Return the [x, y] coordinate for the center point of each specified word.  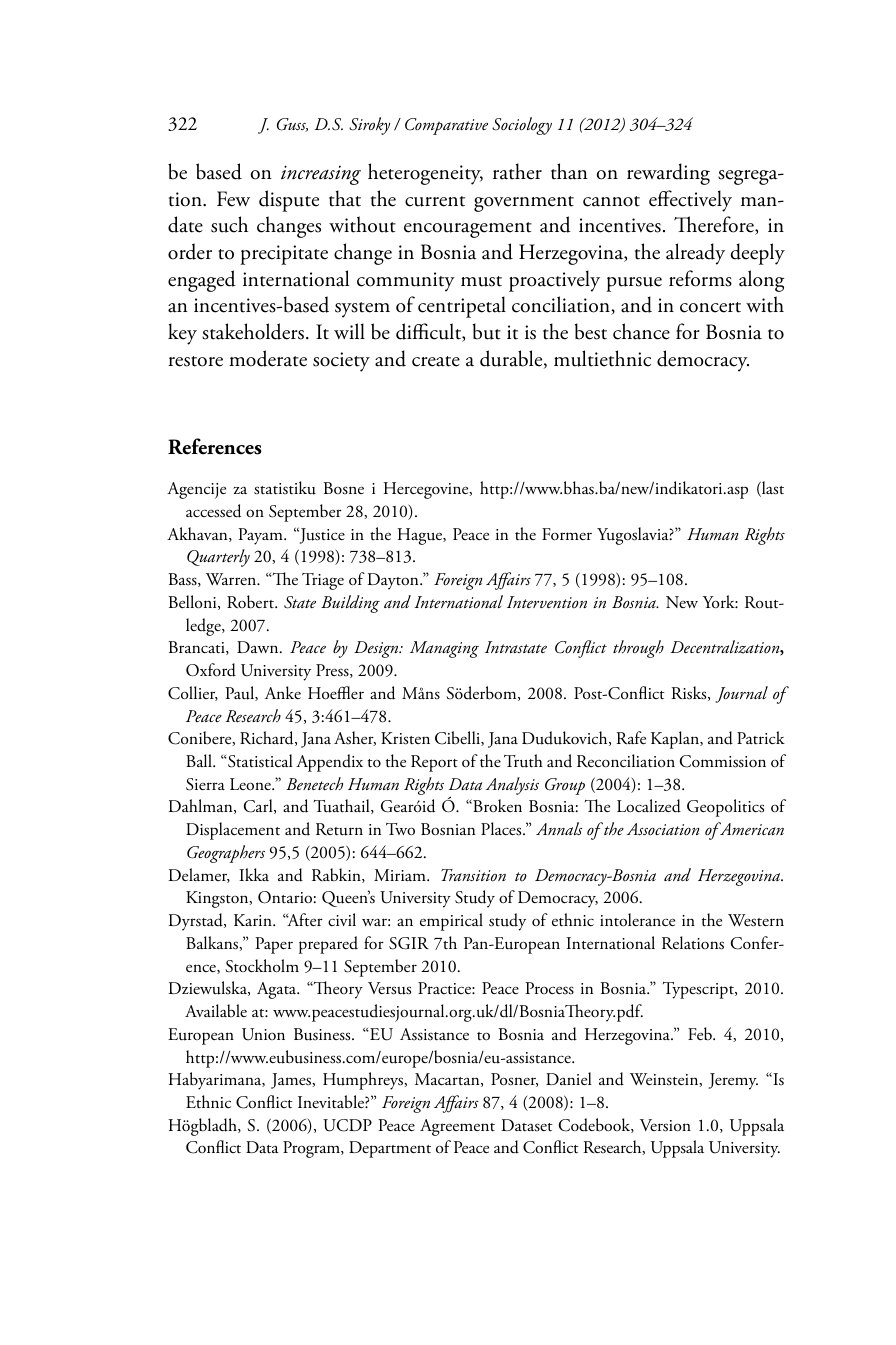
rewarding [668, 174]
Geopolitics [725, 808]
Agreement [457, 1127]
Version [665, 1125]
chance [641, 331]
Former [567, 534]
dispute [289, 201]
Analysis [512, 786]
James [292, 1081]
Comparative [446, 126]
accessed [213, 511]
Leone [251, 784]
